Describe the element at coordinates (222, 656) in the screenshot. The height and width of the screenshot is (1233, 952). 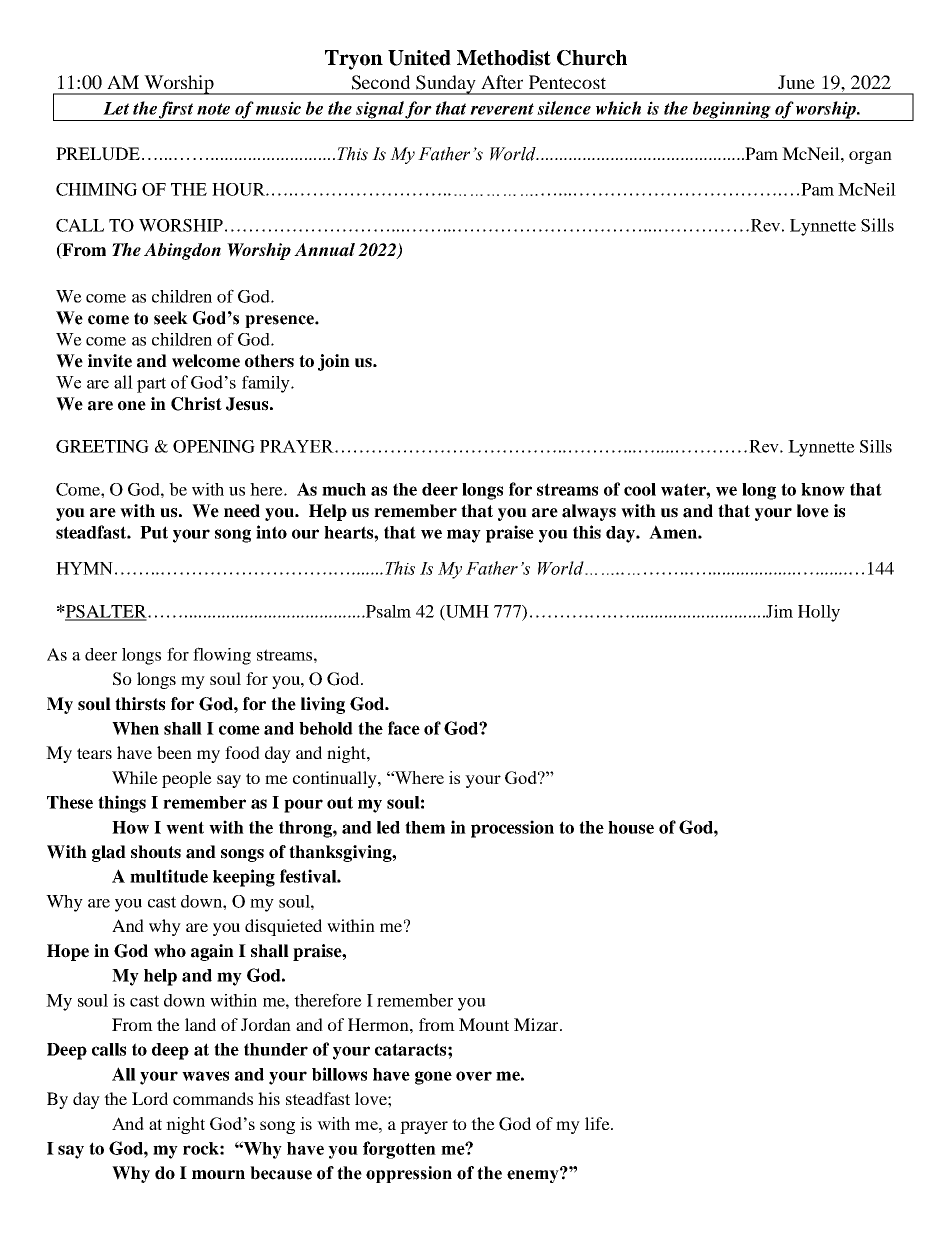
I see `flowing` at that location.
